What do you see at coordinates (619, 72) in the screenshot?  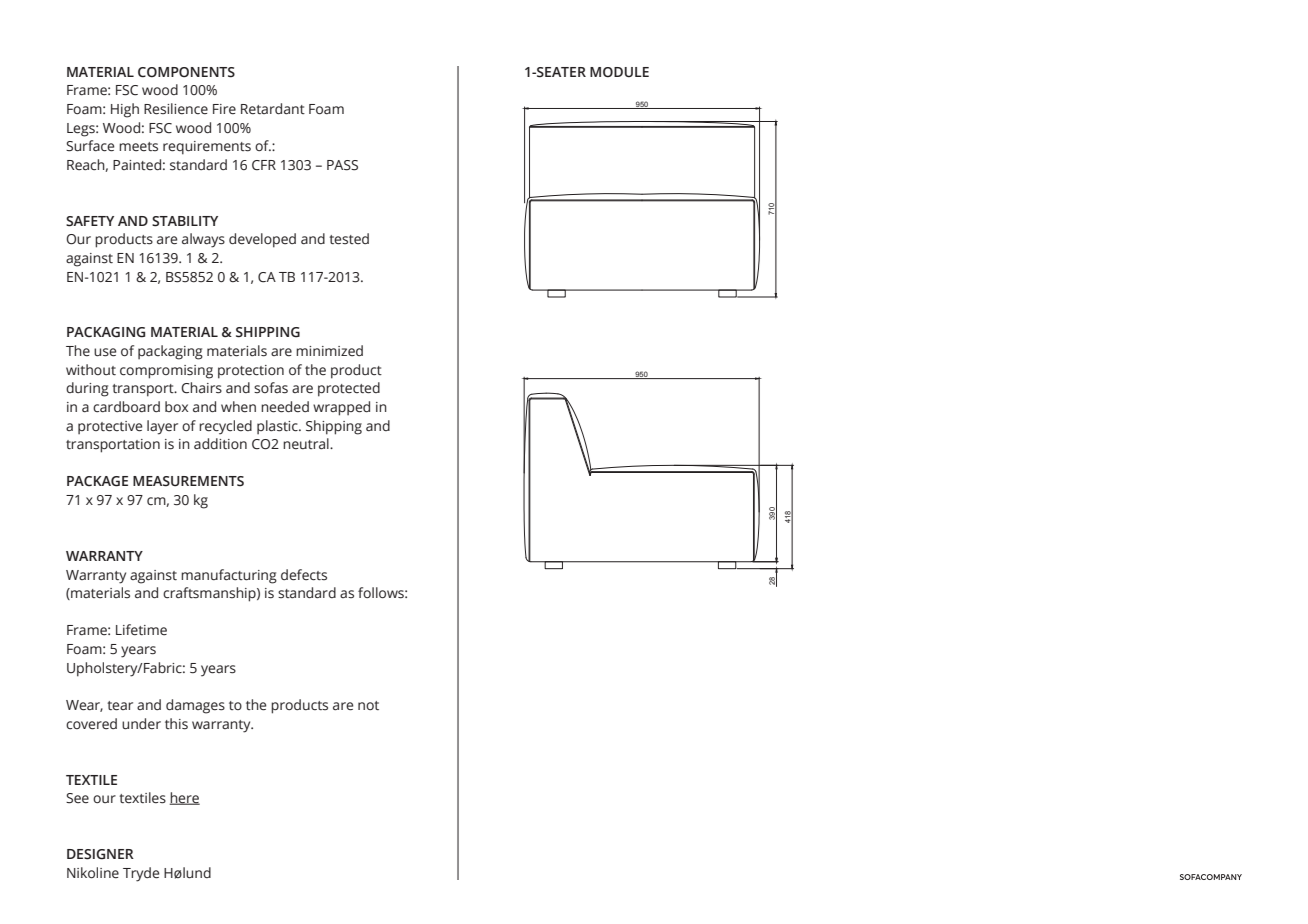 I see `MODULE` at bounding box center [619, 72].
